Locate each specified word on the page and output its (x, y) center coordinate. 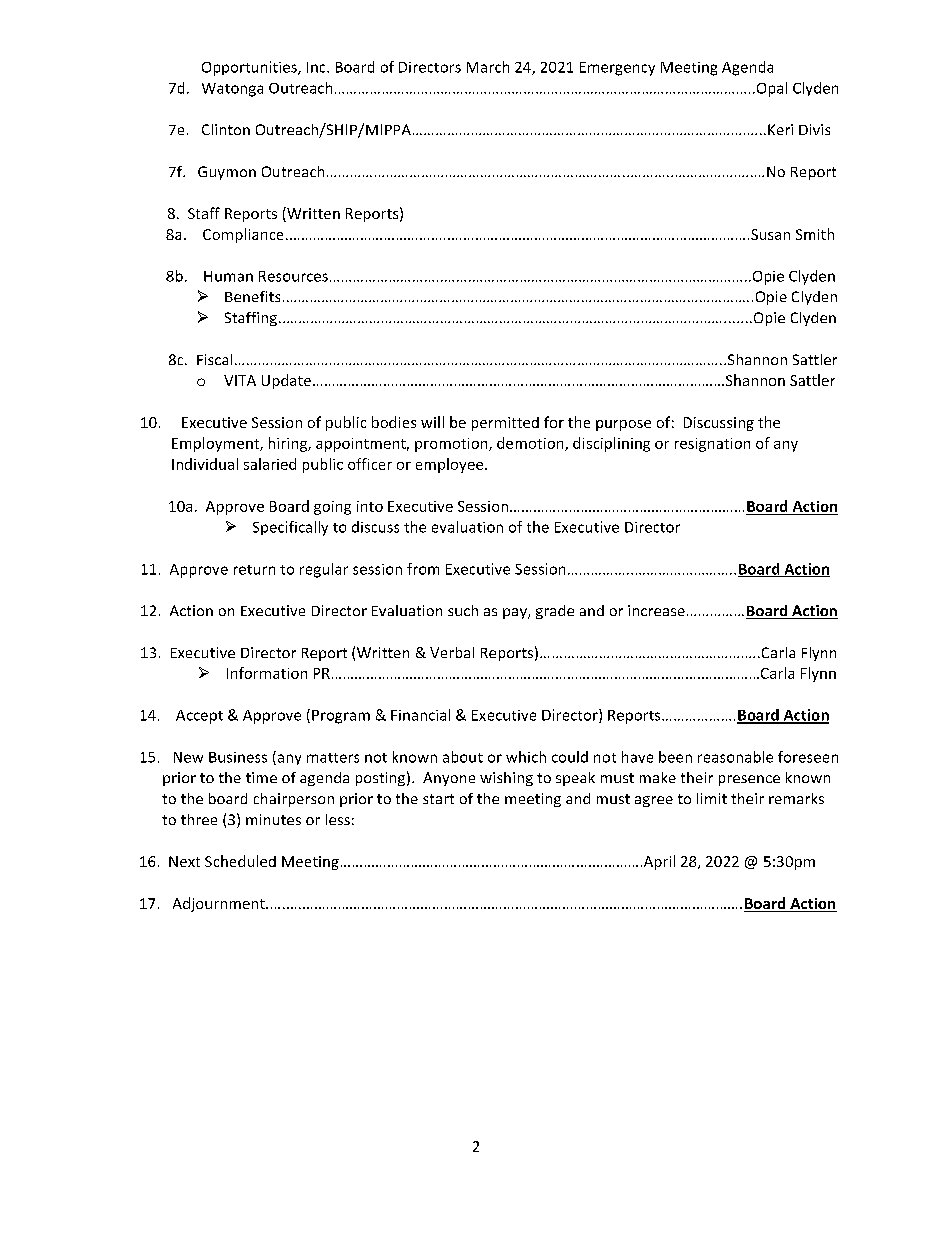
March (488, 67)
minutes (273, 819)
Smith (815, 234)
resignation (712, 445)
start (438, 799)
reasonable (735, 757)
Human (228, 276)
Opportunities (250, 68)
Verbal (452, 652)
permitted (505, 424)
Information (267, 673)
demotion (531, 444)
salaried (270, 464)
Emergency (617, 69)
